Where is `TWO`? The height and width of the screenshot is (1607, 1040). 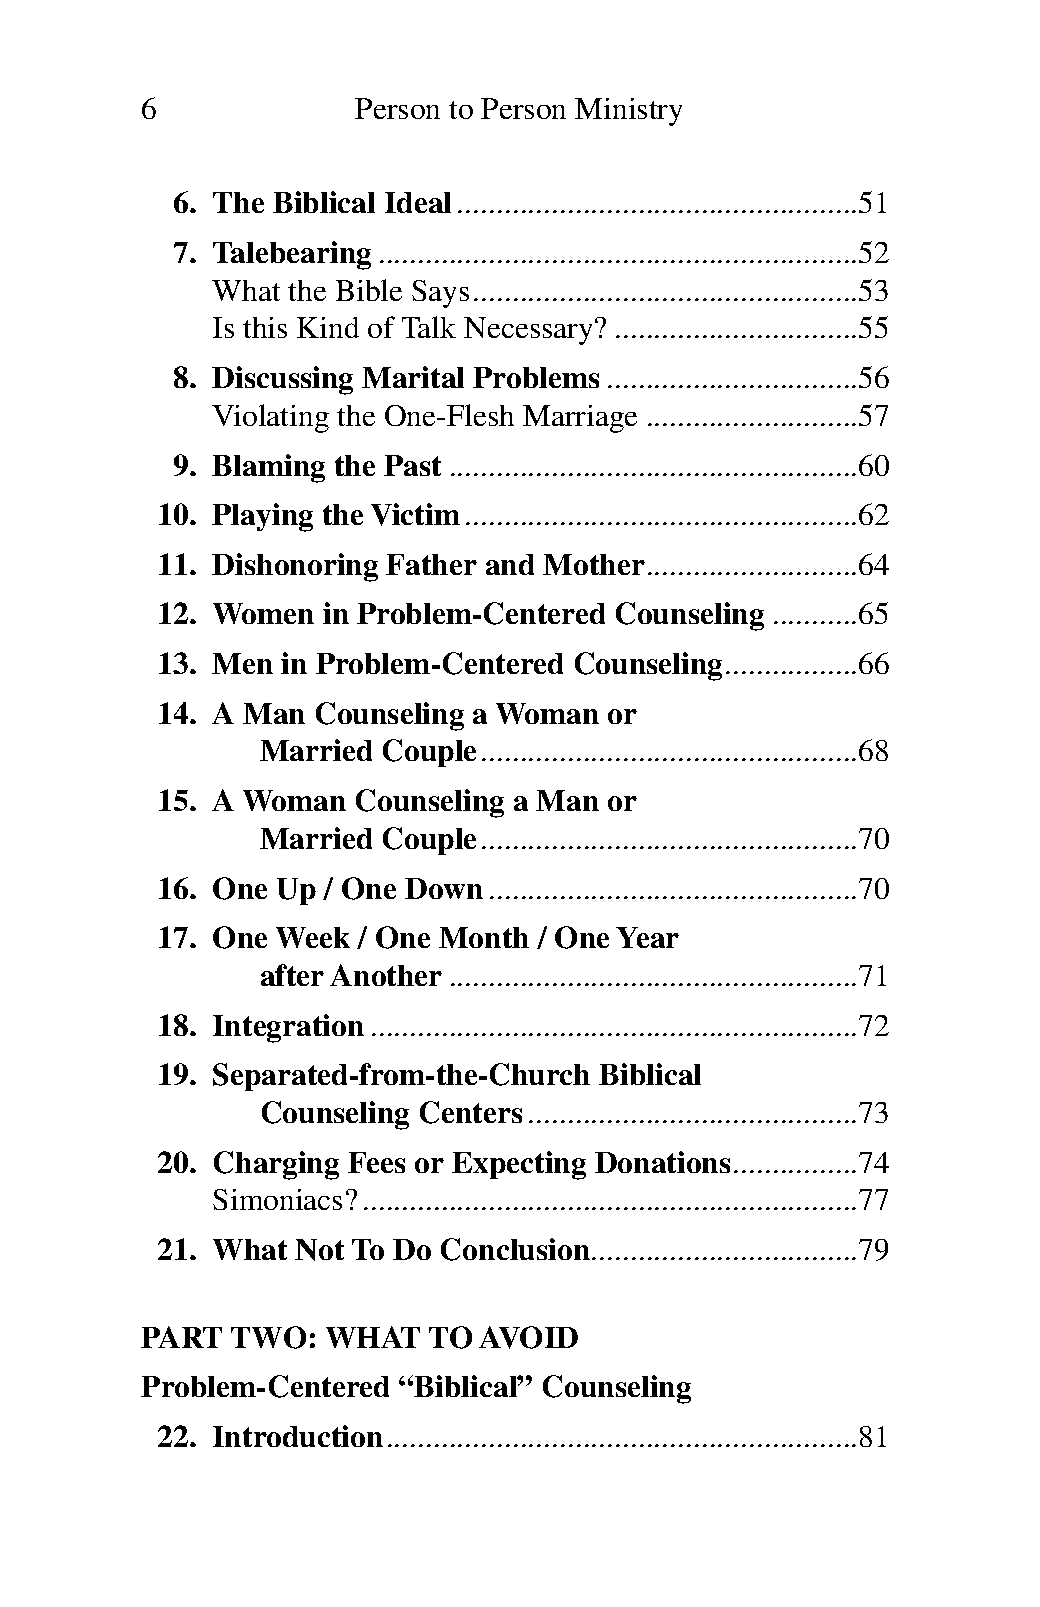 TWO is located at coordinates (268, 1337).
